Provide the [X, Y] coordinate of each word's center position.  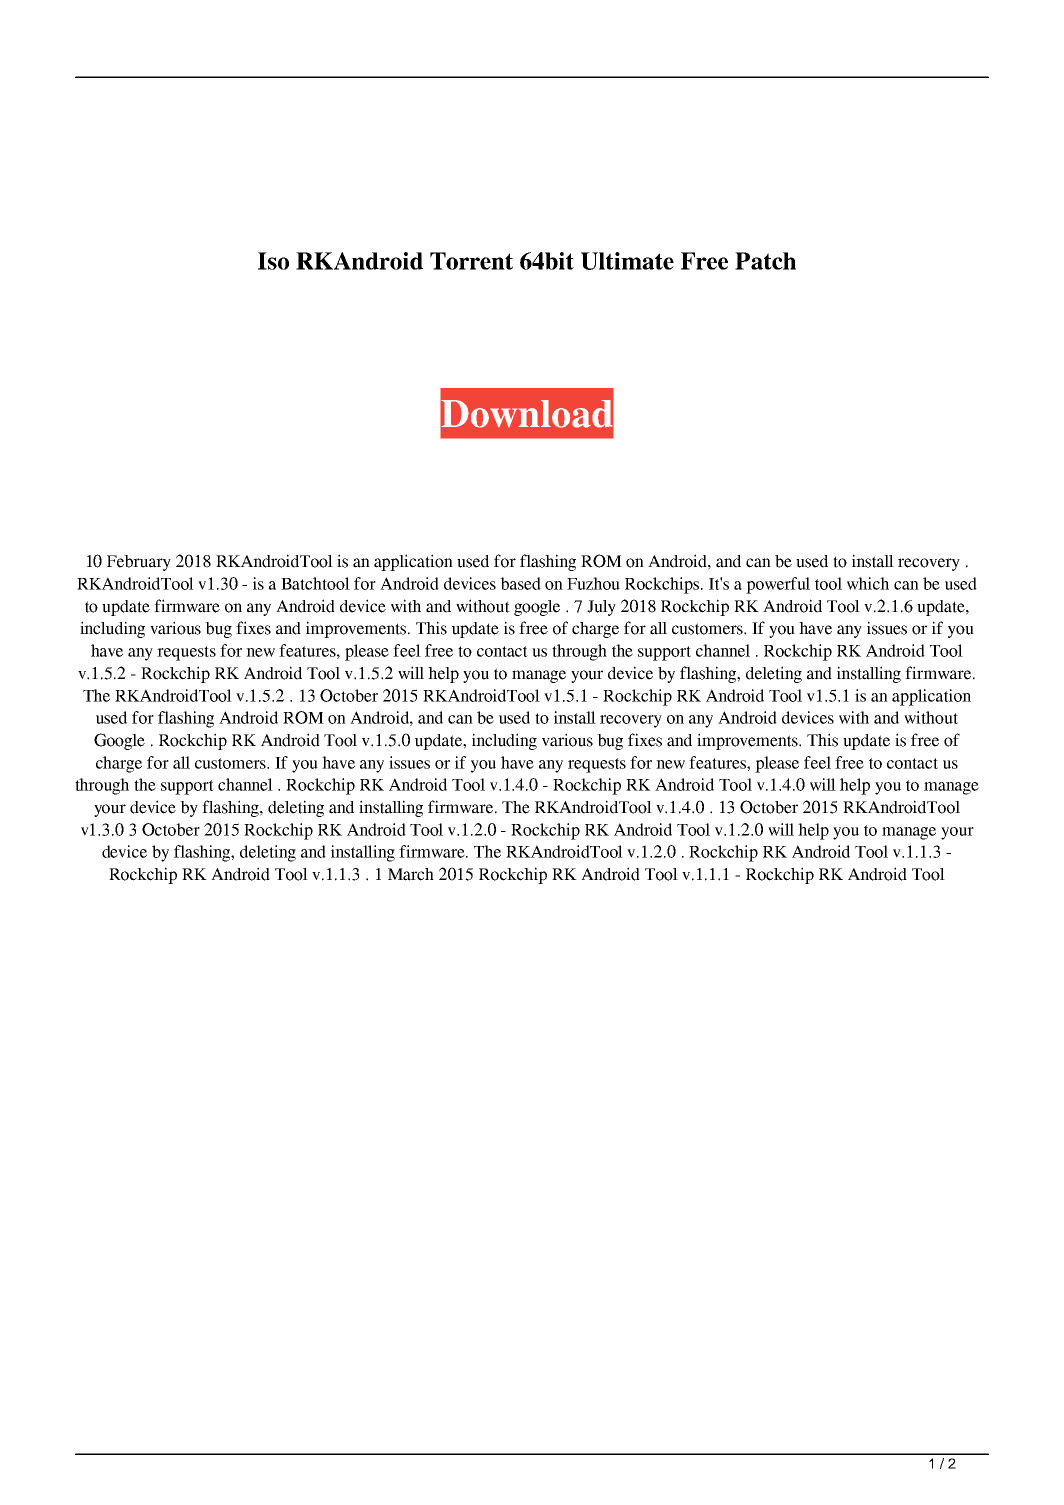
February [139, 563]
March [411, 874]
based [520, 583]
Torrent [471, 261]
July [601, 608]
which [868, 583]
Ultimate [627, 261]
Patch [765, 261]
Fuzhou [593, 583]
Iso [273, 261]
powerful [778, 585]
